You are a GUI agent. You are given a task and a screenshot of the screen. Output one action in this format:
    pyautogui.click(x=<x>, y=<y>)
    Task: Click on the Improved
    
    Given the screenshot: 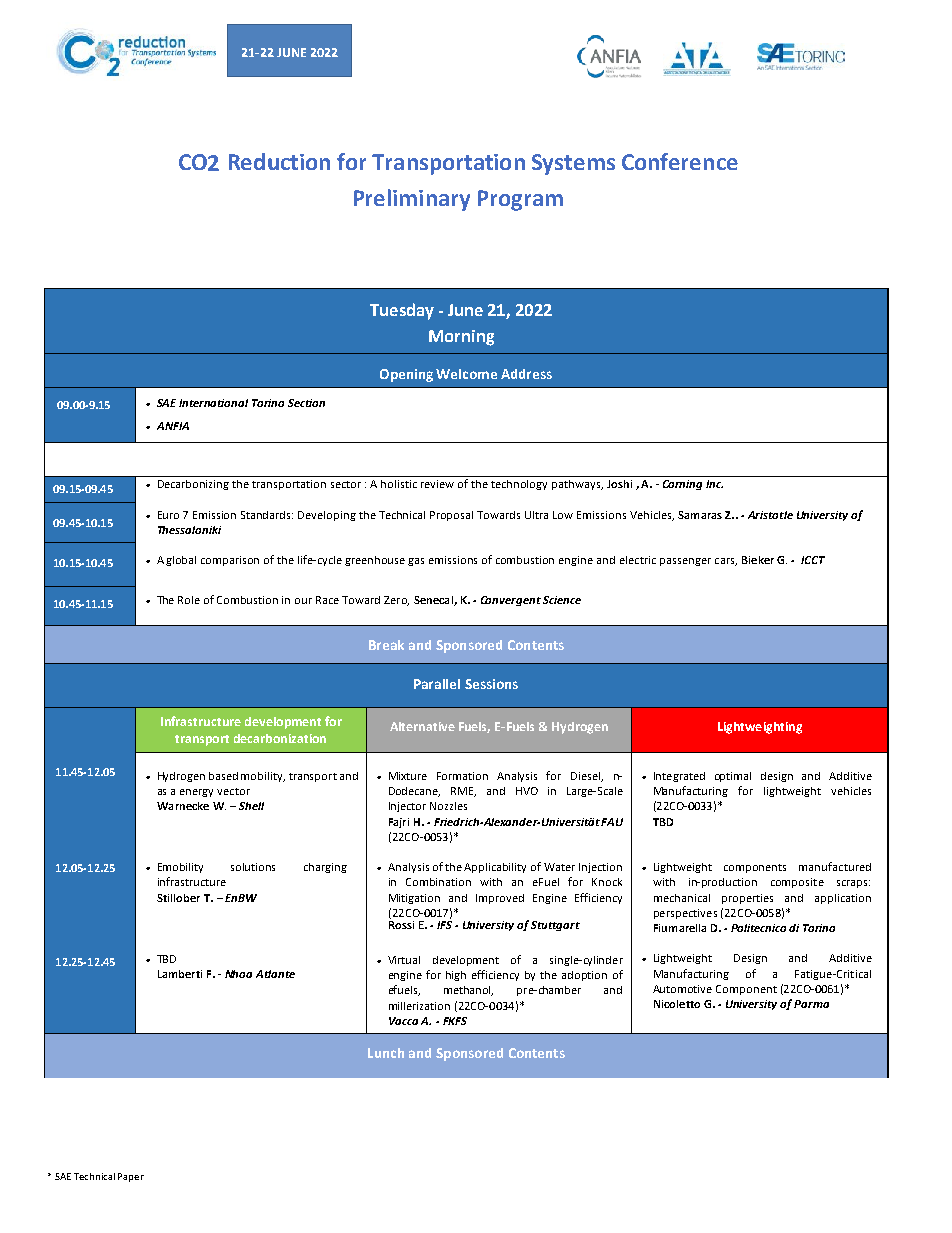 What is the action you would take?
    pyautogui.click(x=500, y=899)
